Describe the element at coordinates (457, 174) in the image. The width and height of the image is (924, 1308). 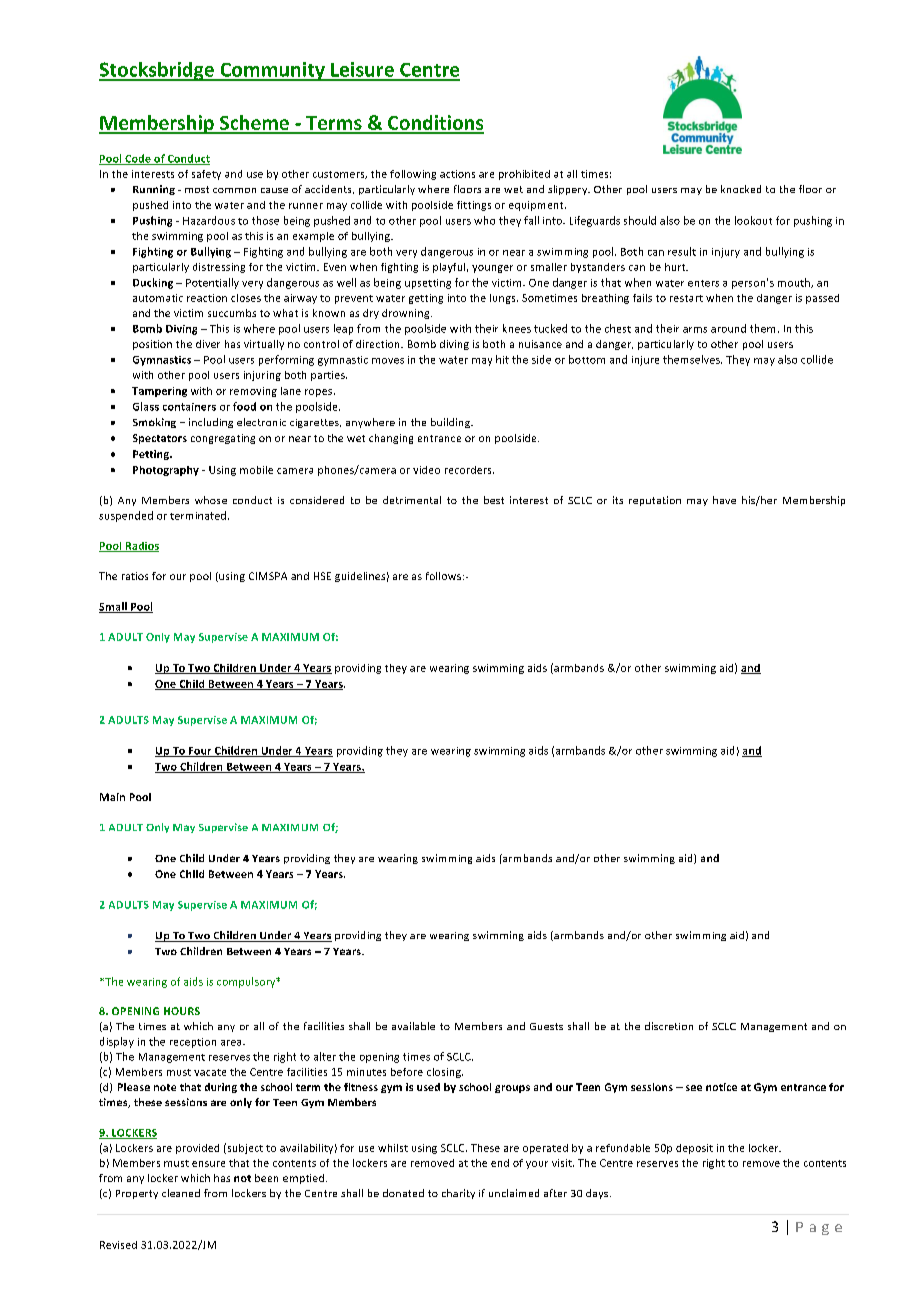
I see `actions` at that location.
